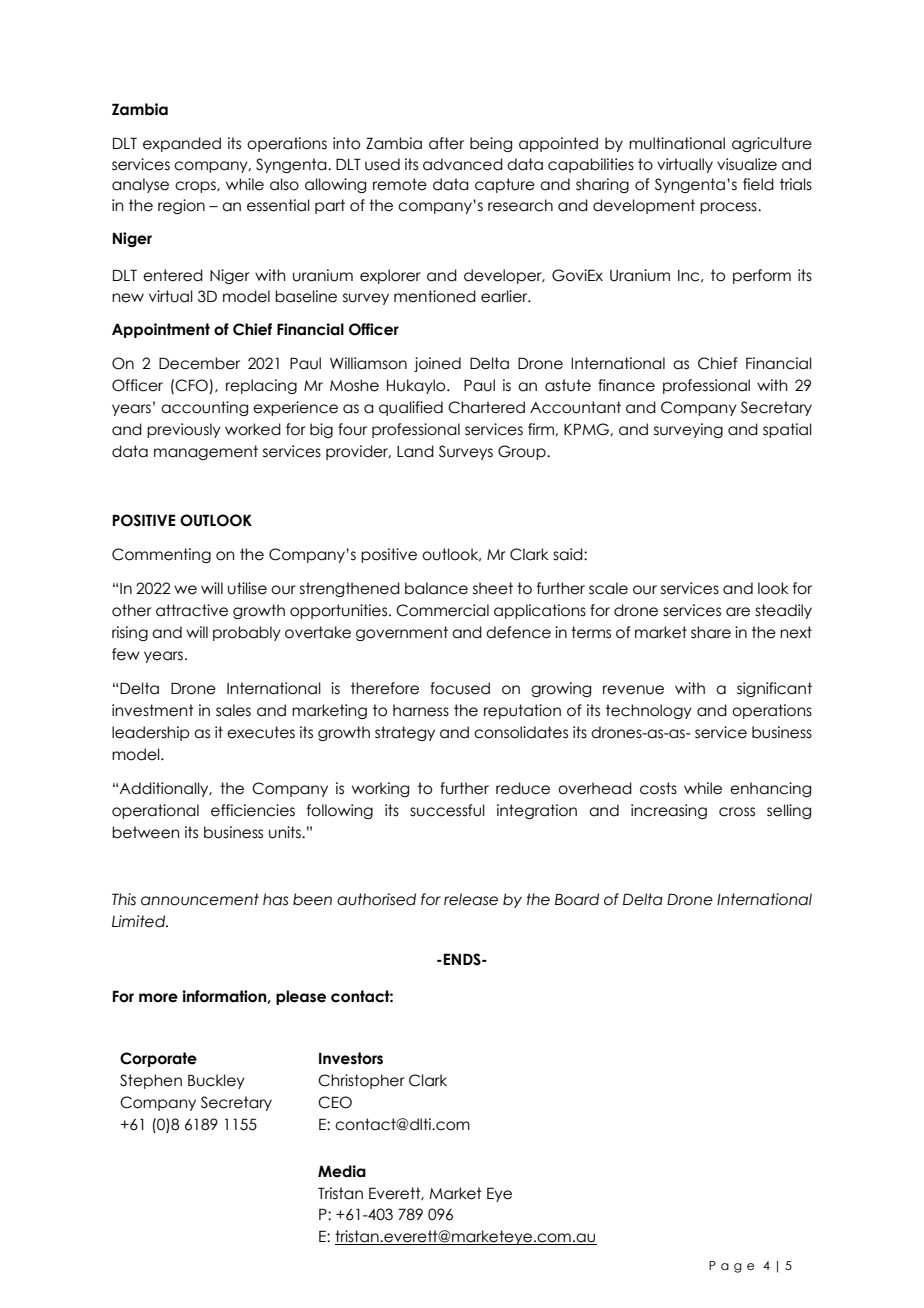 This screenshot has height=1308, width=924. Describe the element at coordinates (463, 164) in the screenshot. I see `advanced` at that location.
